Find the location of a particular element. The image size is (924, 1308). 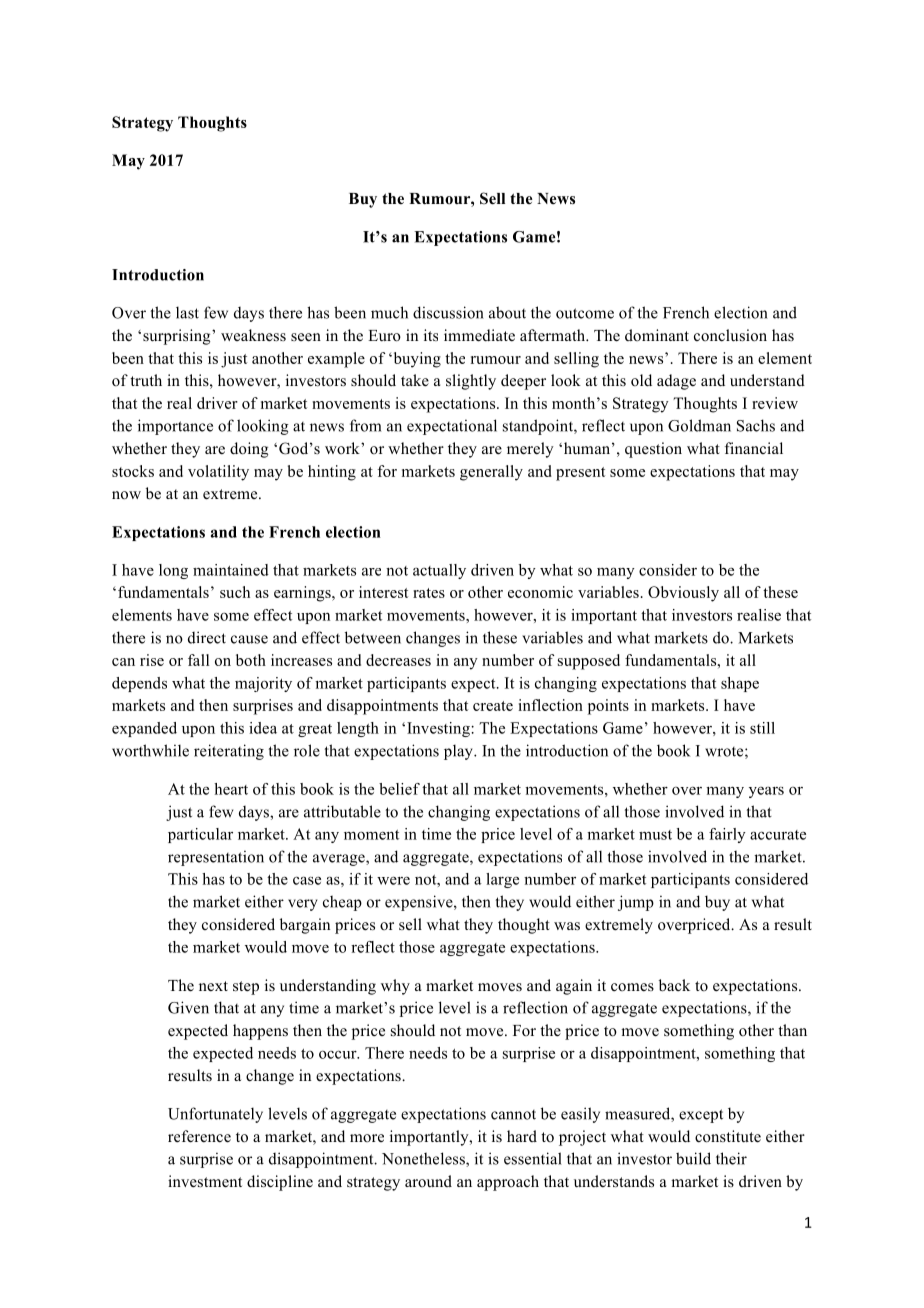

next is located at coordinates (213, 986).
